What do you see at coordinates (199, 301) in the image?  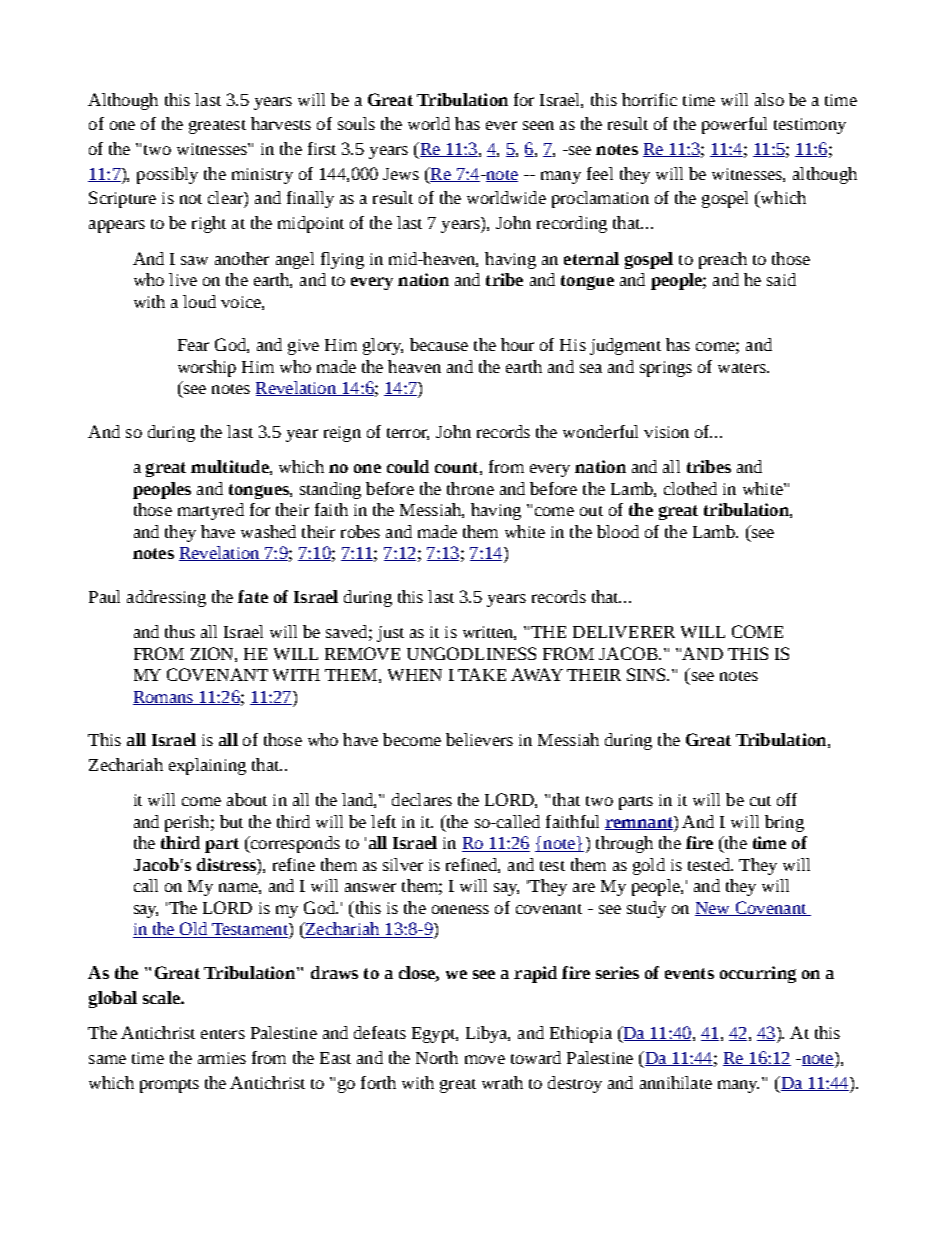 I see `loud` at bounding box center [199, 301].
